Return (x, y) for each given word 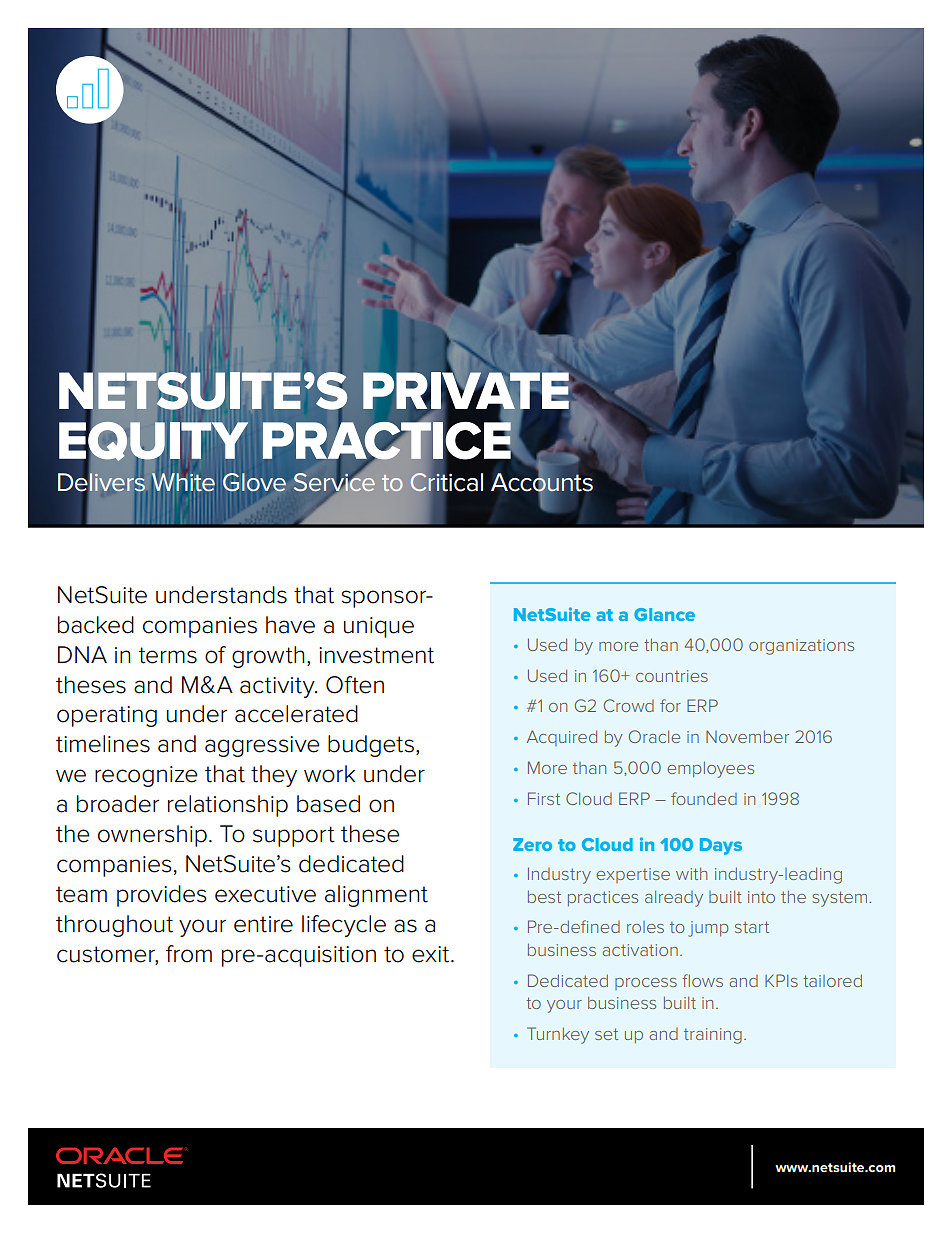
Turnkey (558, 1035)
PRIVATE (466, 390)
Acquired (562, 738)
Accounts (542, 482)
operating (107, 716)
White (183, 482)
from (189, 954)
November (747, 736)
